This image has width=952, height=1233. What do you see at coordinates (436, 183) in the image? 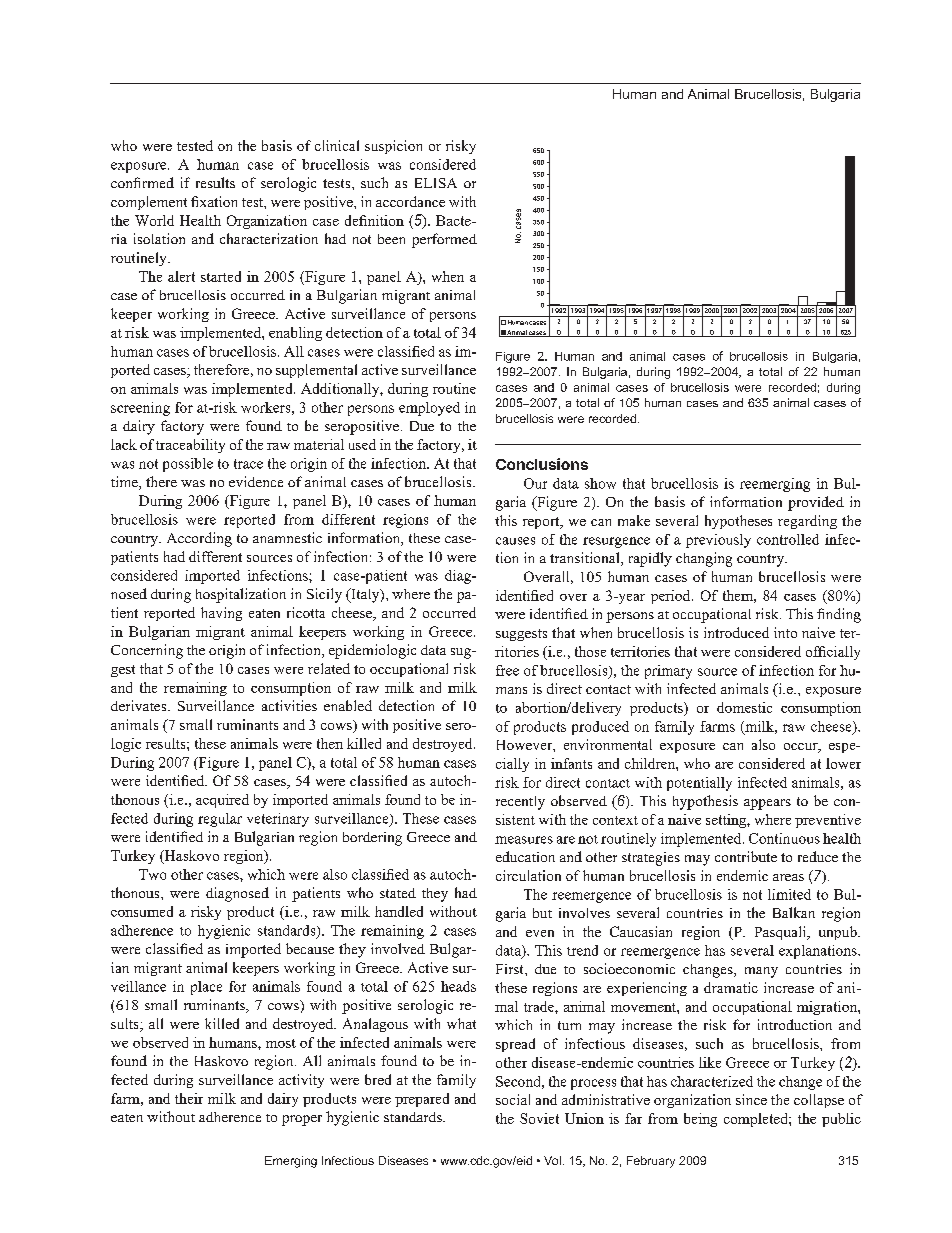
I see `ELISA` at bounding box center [436, 183].
